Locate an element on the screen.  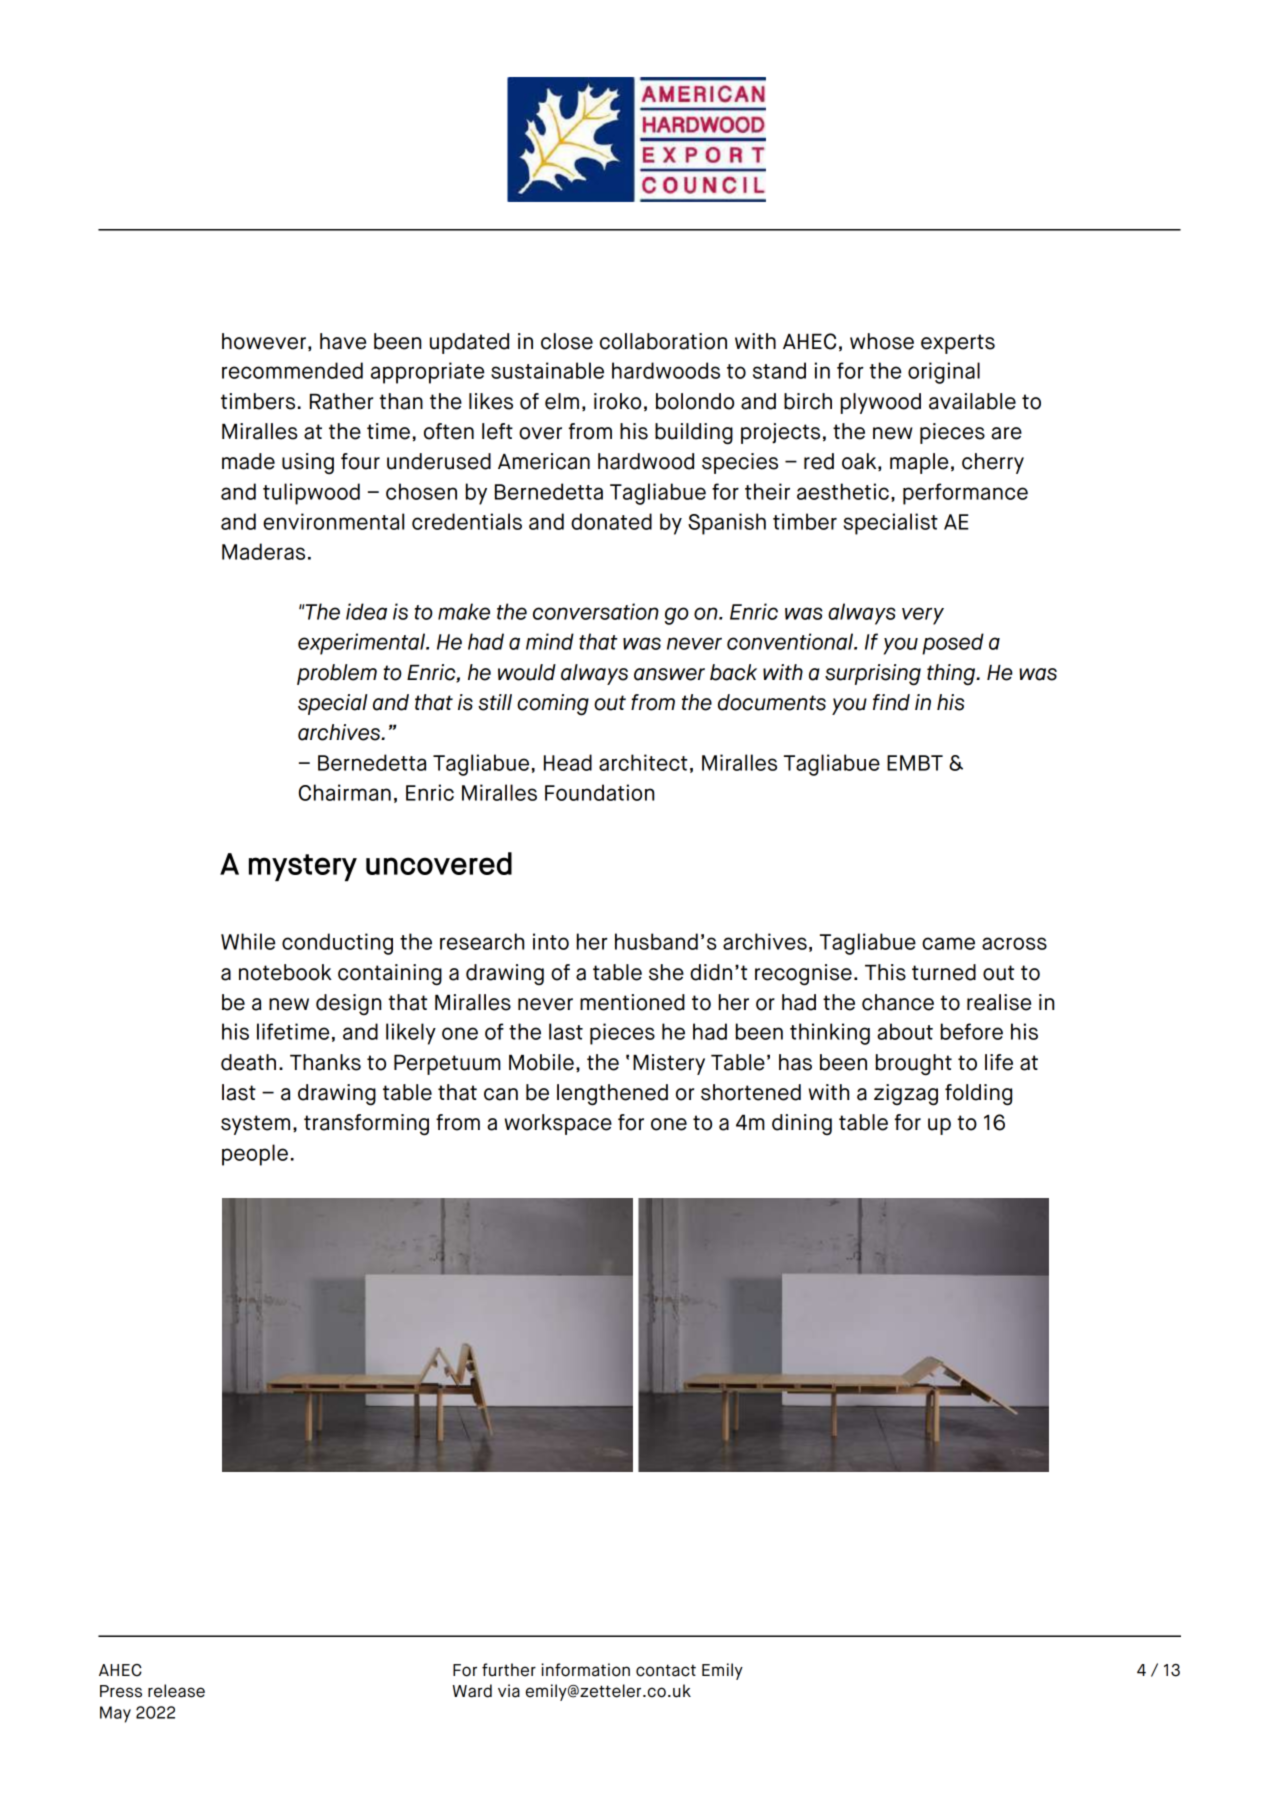
mystery is located at coordinates (303, 867).
